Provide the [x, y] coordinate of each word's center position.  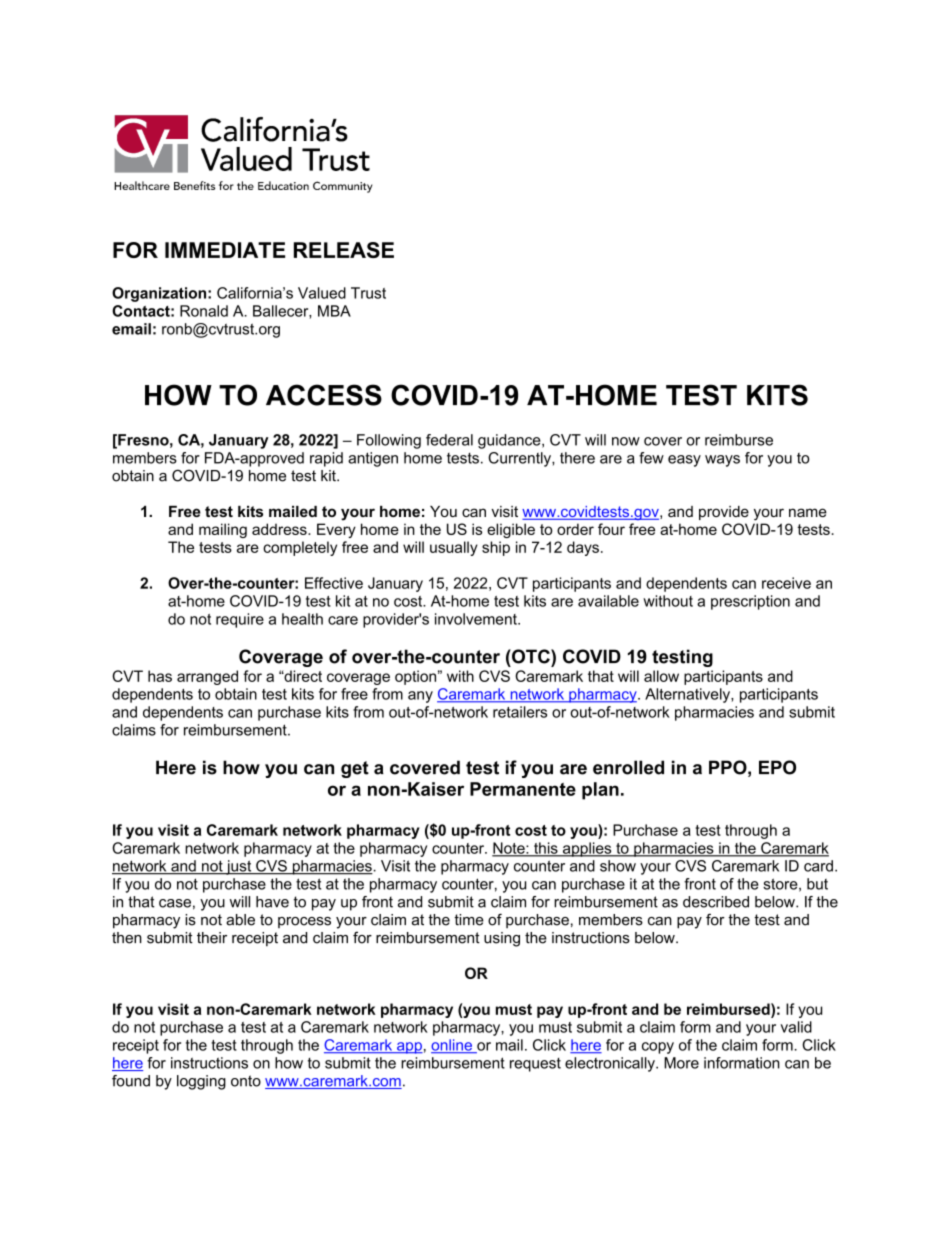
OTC [531, 656]
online [452, 1046]
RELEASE [344, 250]
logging [201, 1082]
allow [661, 676]
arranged [207, 677]
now [626, 441]
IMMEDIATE [225, 250]
